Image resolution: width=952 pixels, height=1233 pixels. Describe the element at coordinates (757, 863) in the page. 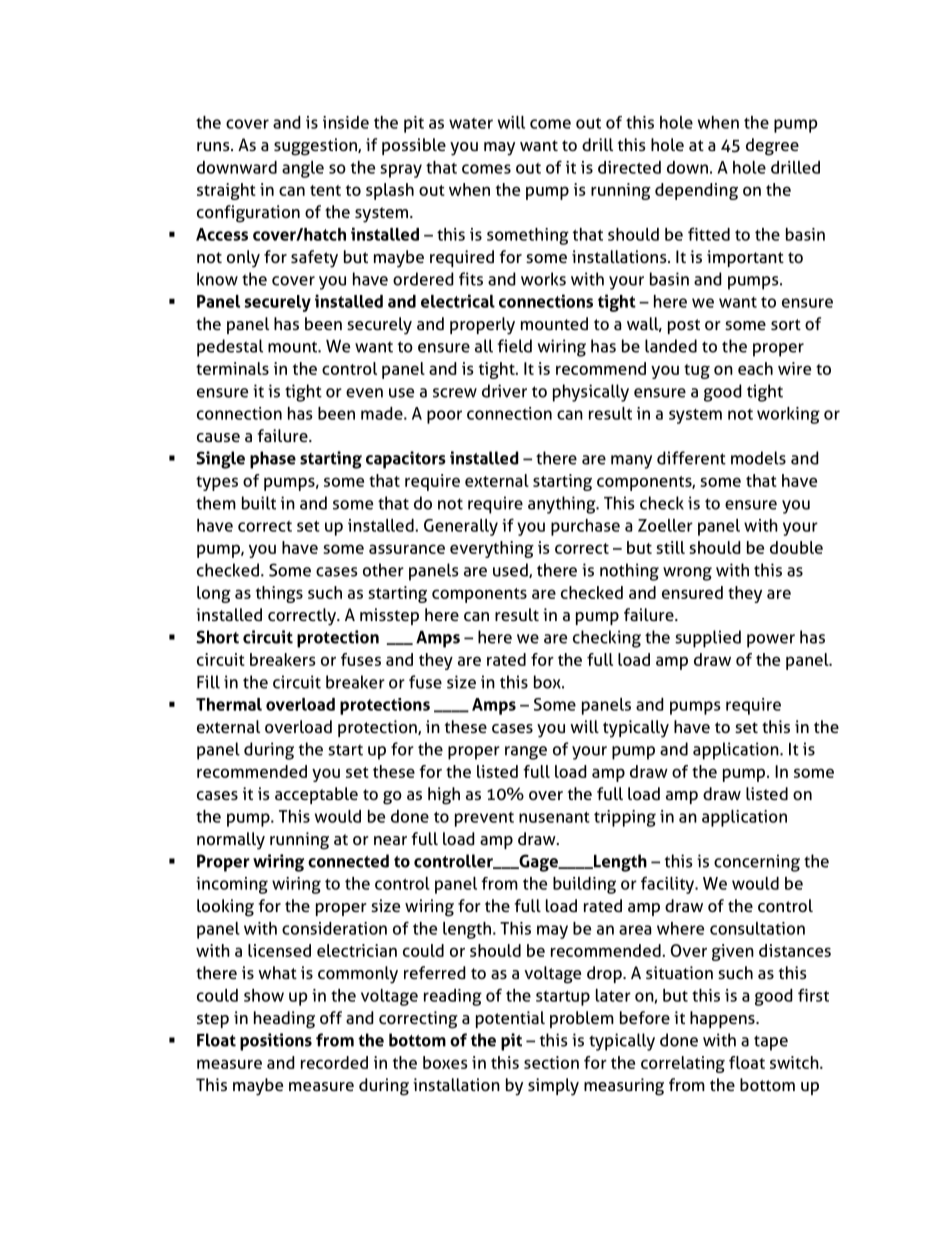

I see `concerning` at that location.
